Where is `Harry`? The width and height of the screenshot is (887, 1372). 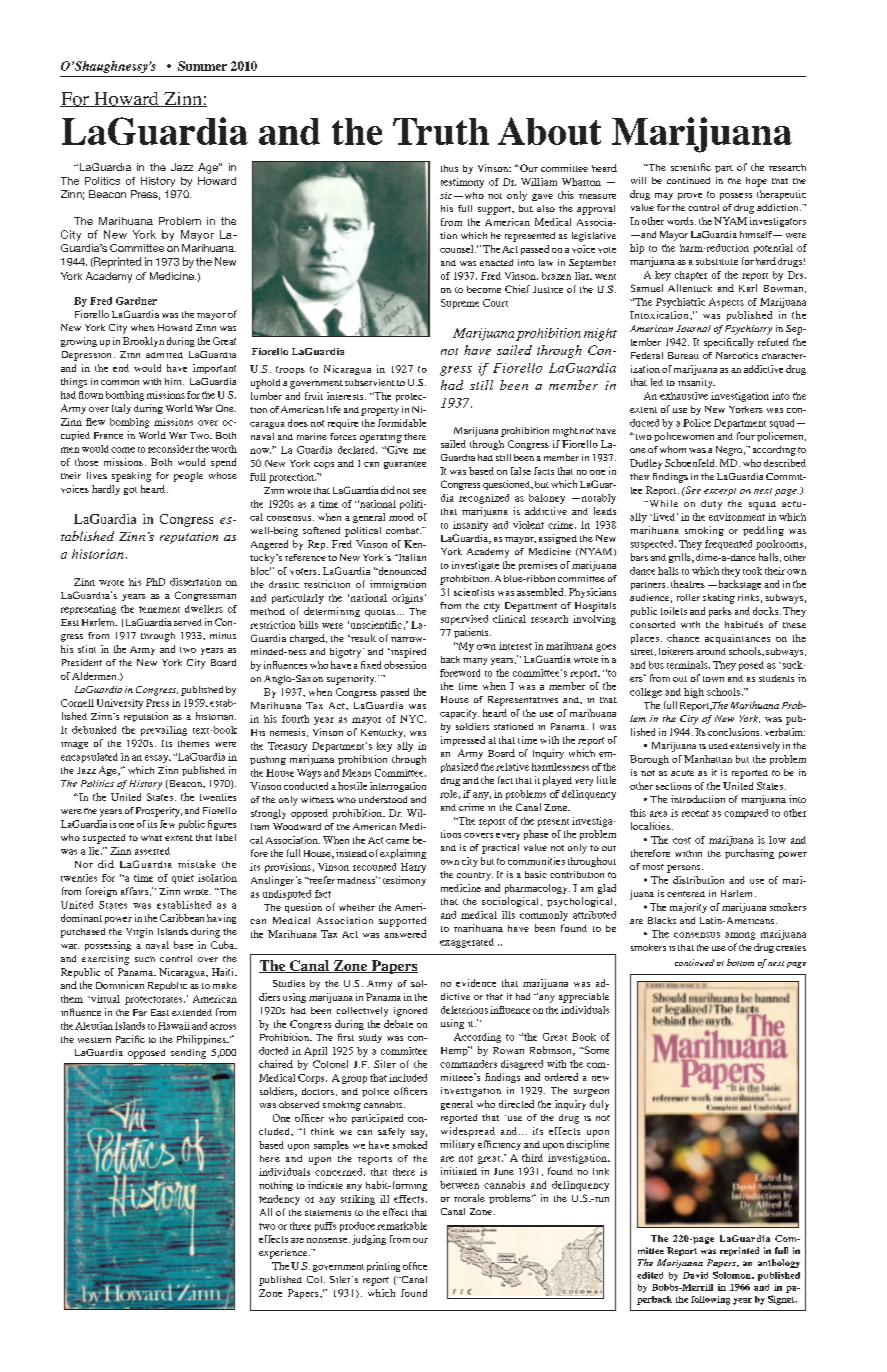
Harry is located at coordinates (413, 868).
